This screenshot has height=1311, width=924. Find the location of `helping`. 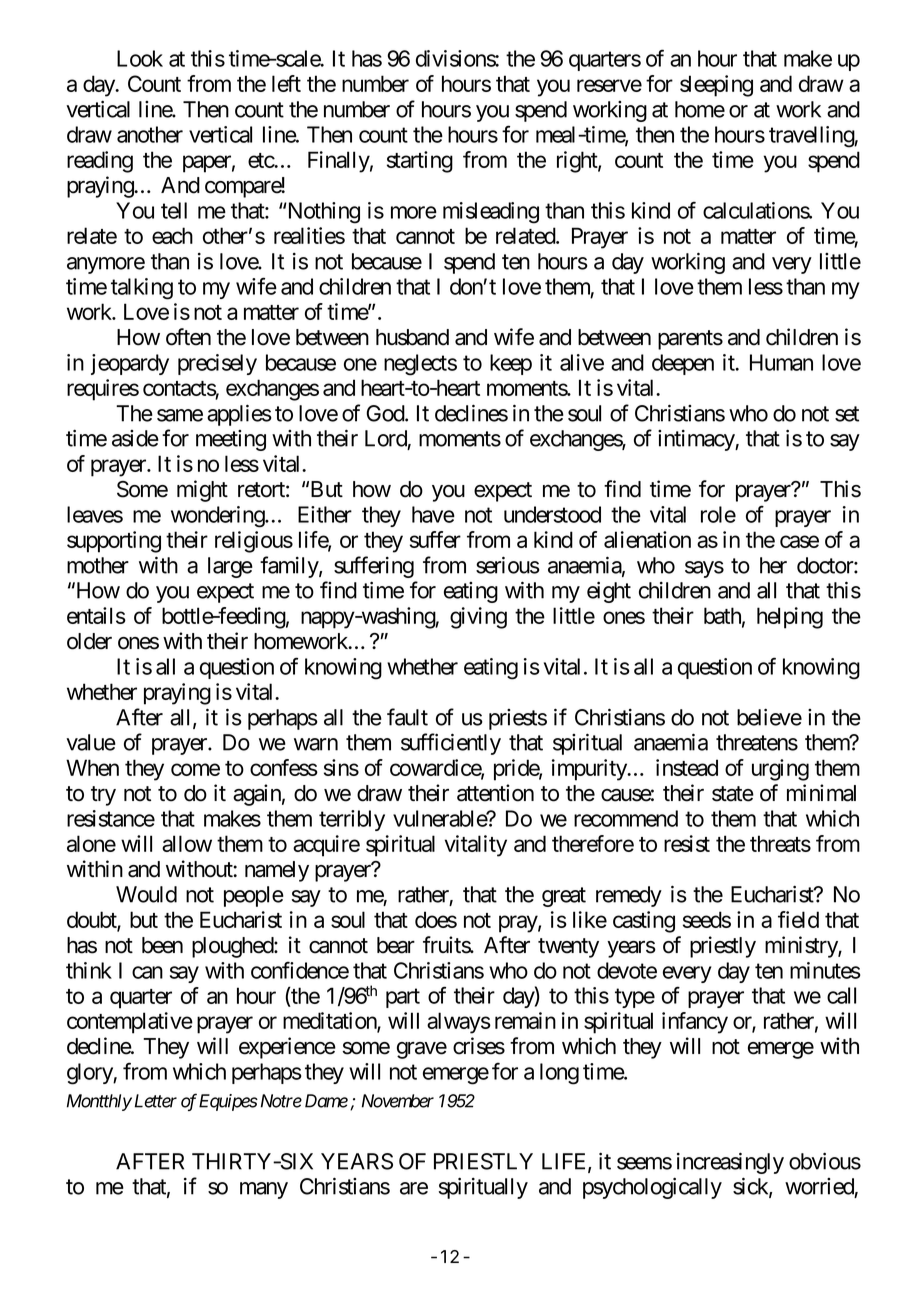

helping is located at coordinates (790, 618).
